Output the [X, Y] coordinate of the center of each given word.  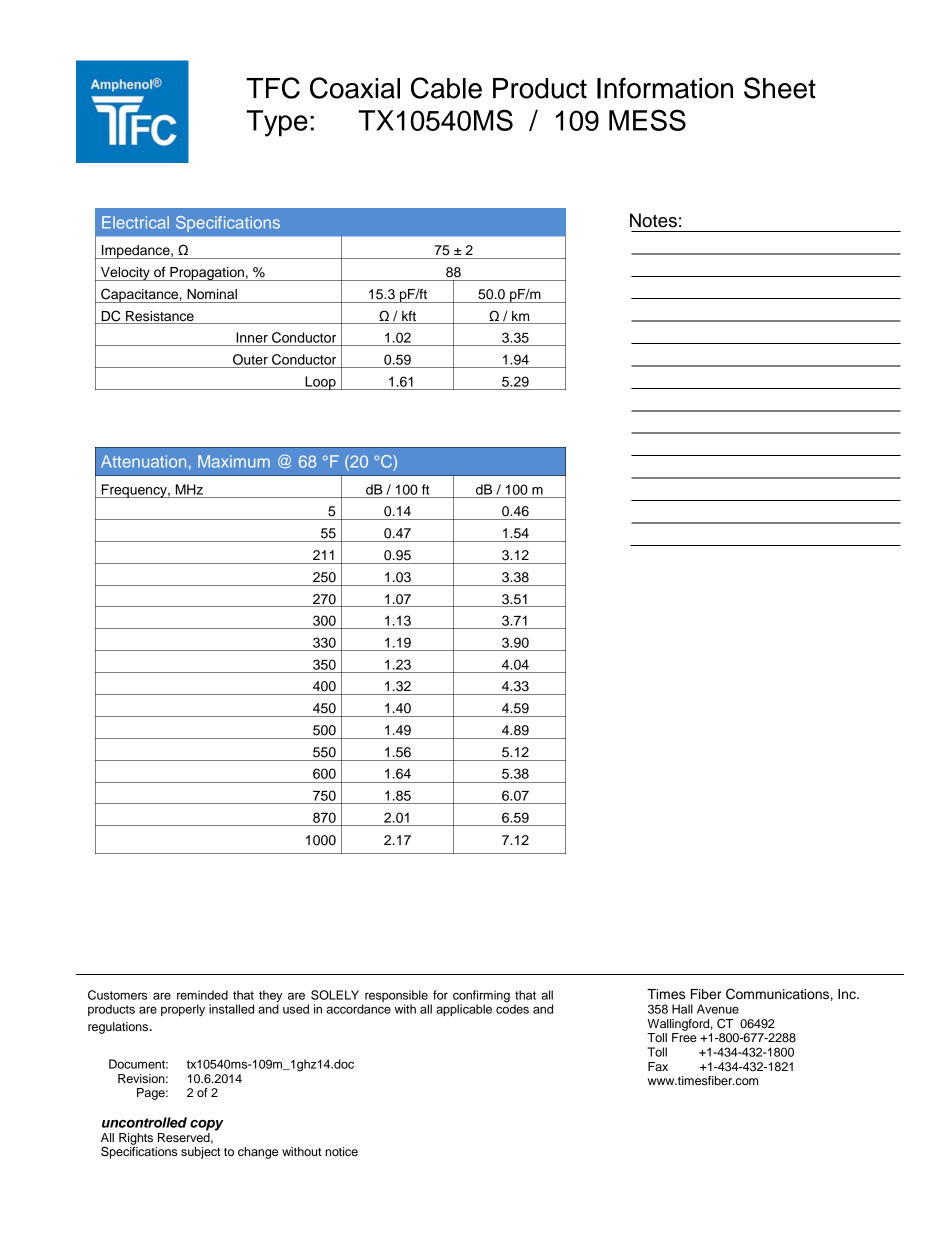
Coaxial [355, 88]
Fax [658, 1066]
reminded [202, 995]
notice [341, 1151]
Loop [320, 383]
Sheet [780, 88]
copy [207, 1125]
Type [277, 123]
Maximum [234, 461]
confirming [481, 997]
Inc [848, 994]
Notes [653, 220]
